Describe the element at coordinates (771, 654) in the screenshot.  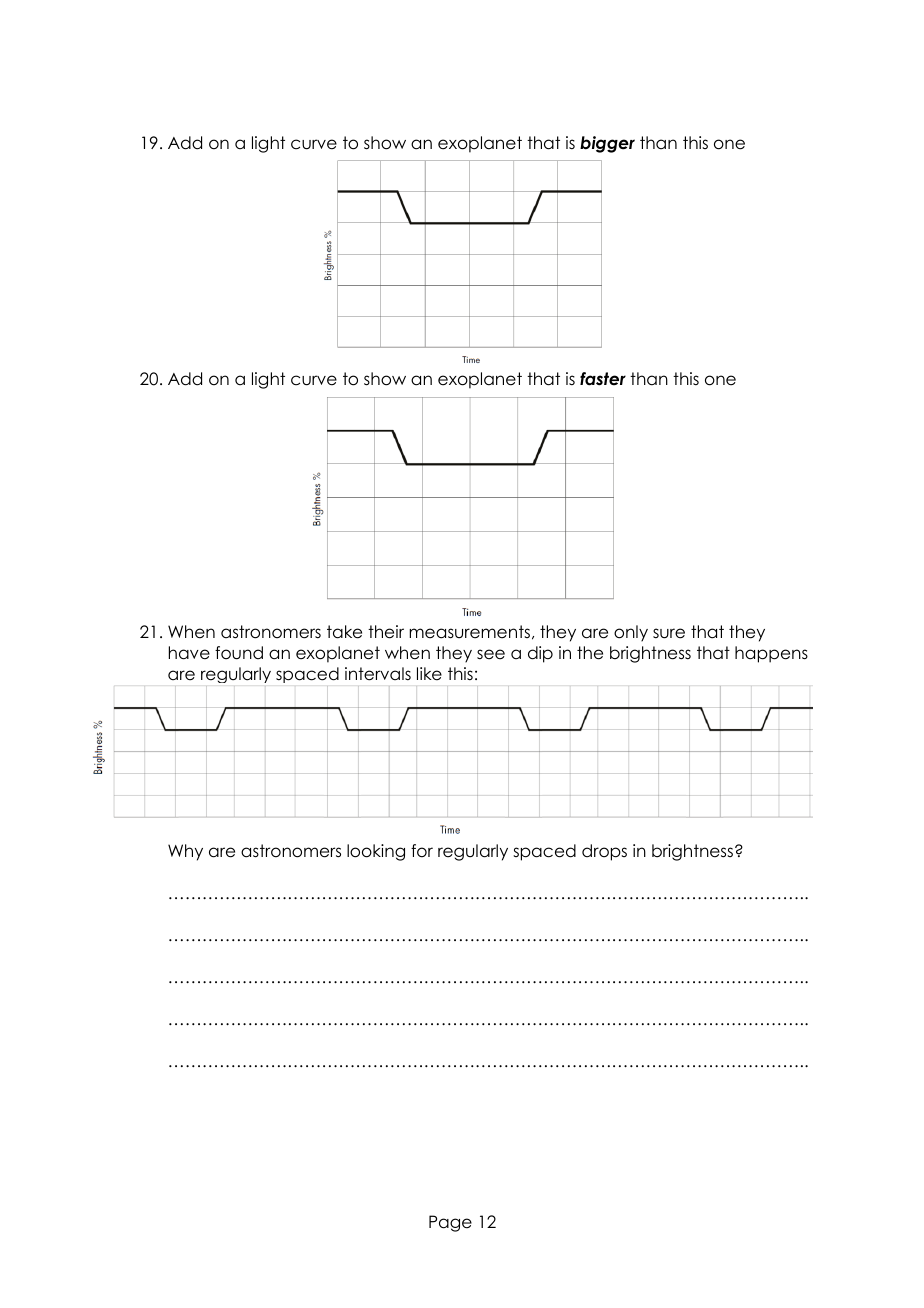
I see `happens` at that location.
